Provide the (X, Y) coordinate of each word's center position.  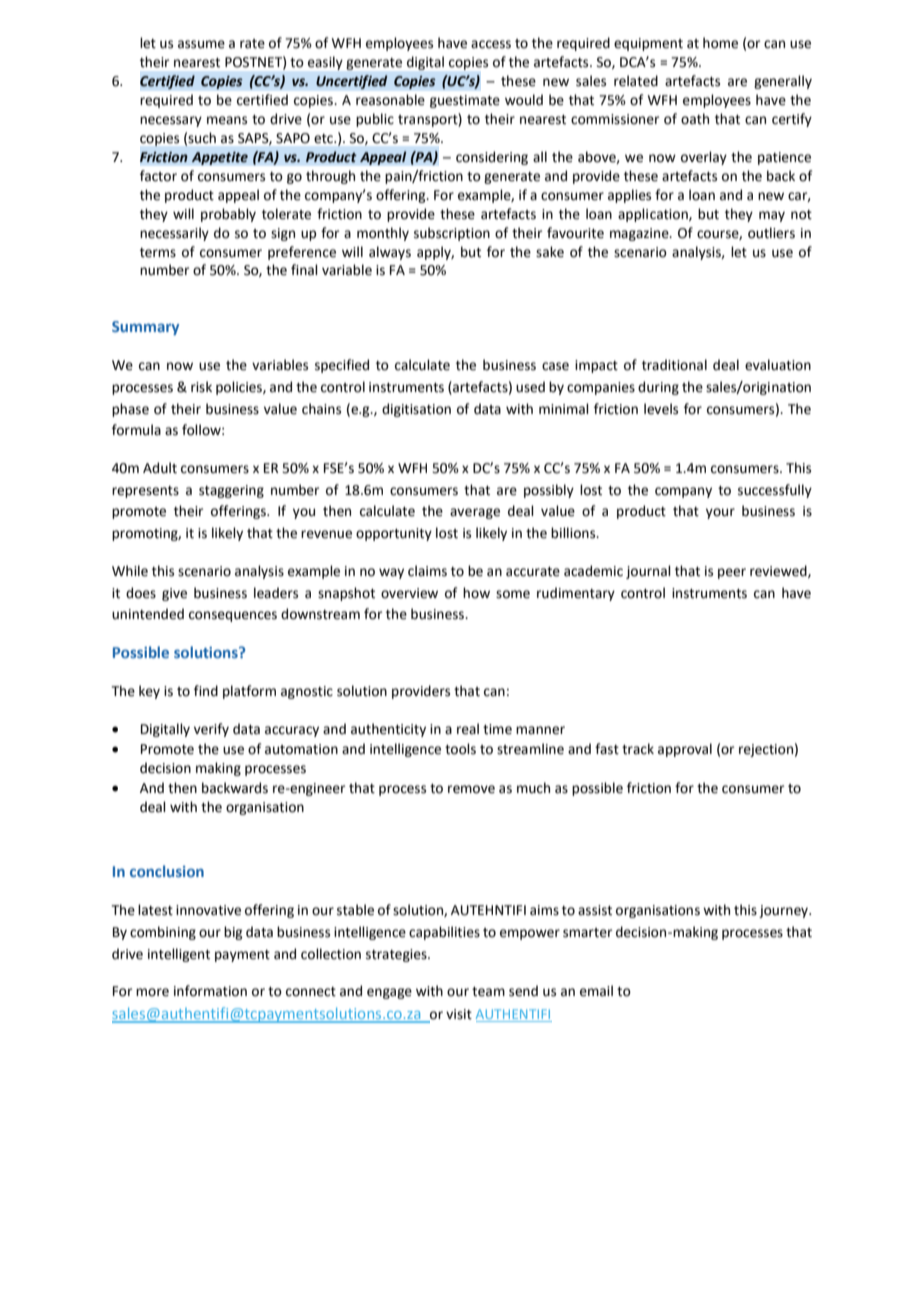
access (491, 44)
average (475, 513)
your (720, 513)
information (210, 991)
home (720, 43)
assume (201, 44)
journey (785, 911)
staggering (231, 491)
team (488, 992)
